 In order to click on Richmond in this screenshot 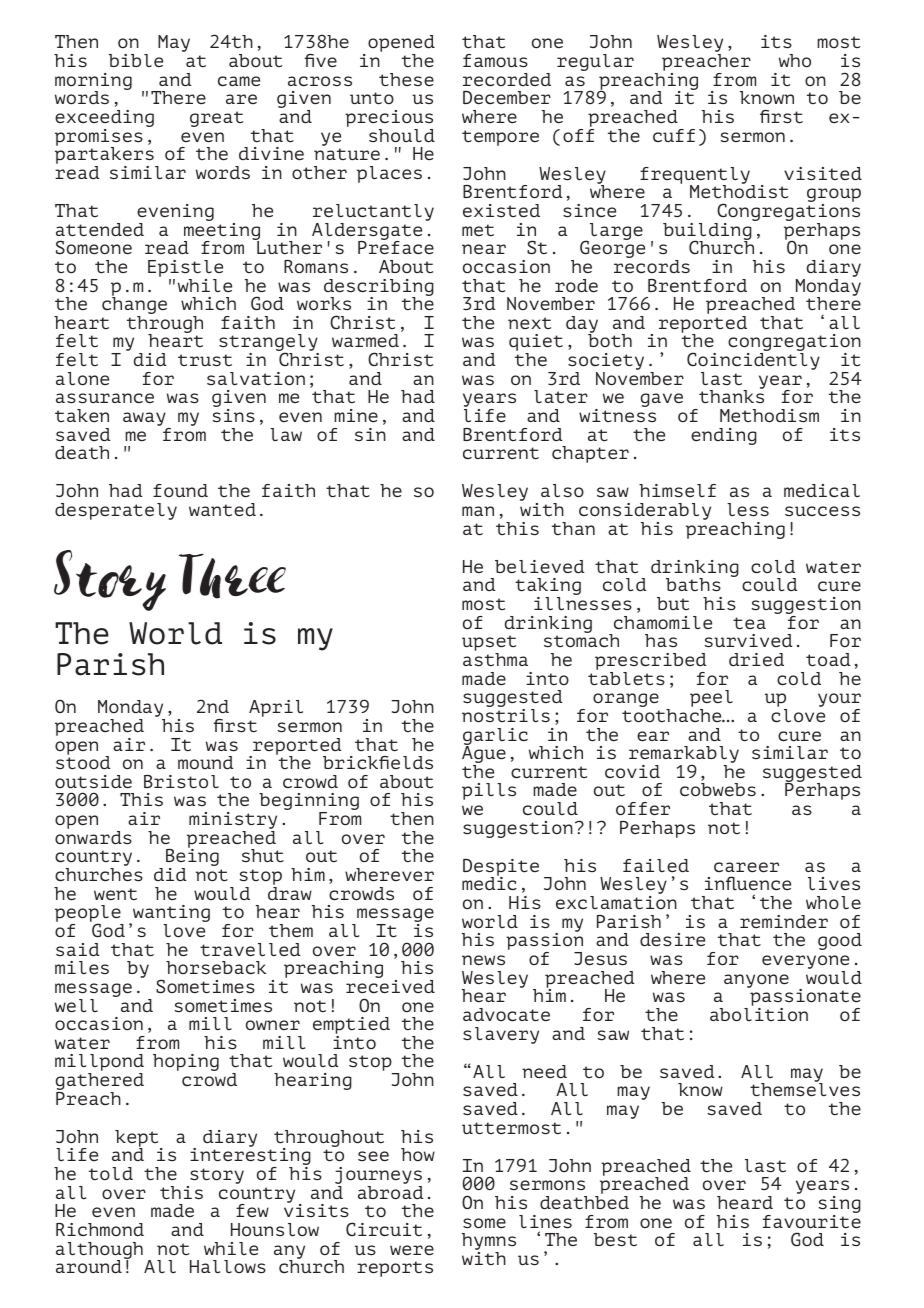, I will do `click(100, 1229)`.
